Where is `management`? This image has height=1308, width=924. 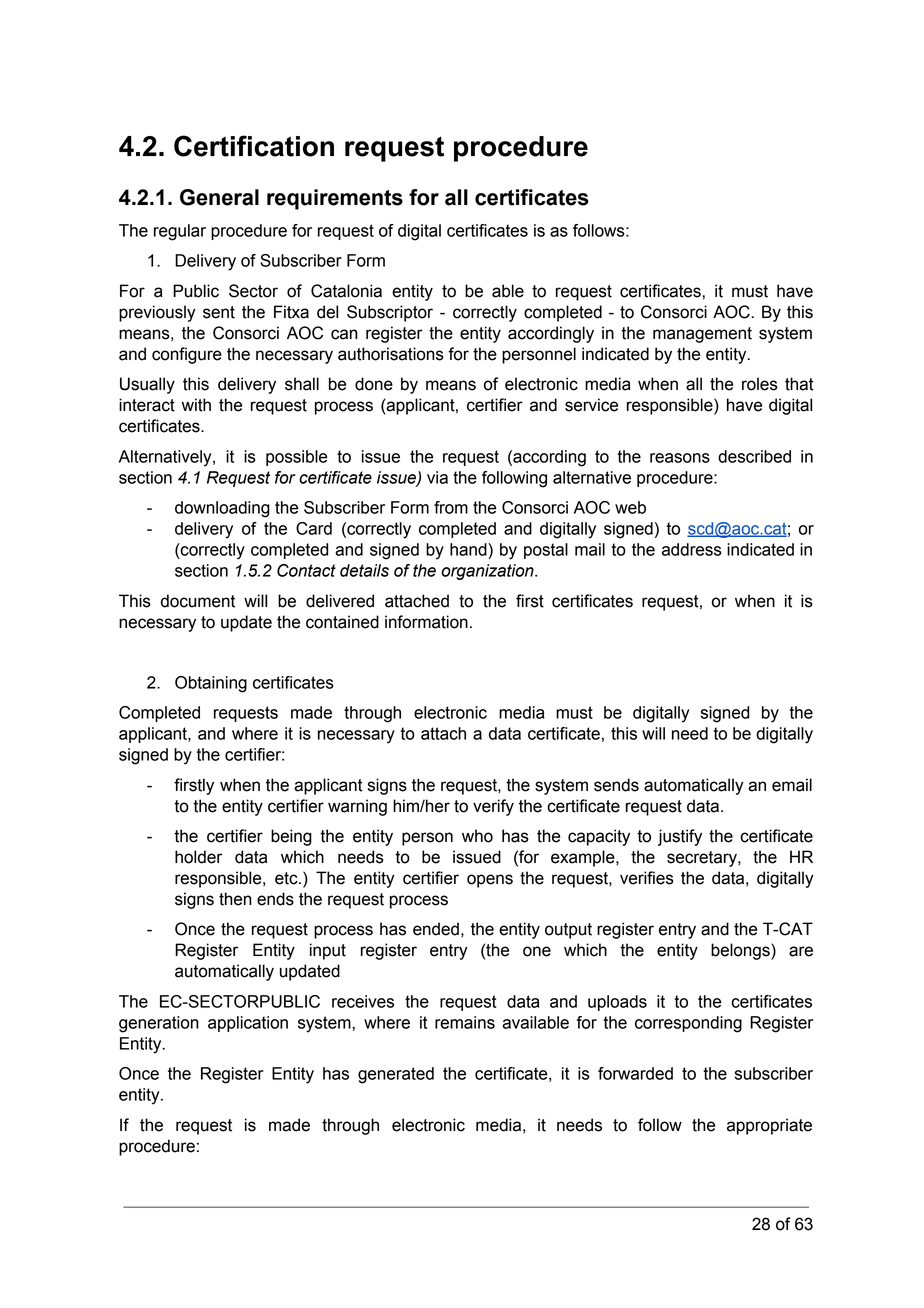 management is located at coordinates (702, 335).
